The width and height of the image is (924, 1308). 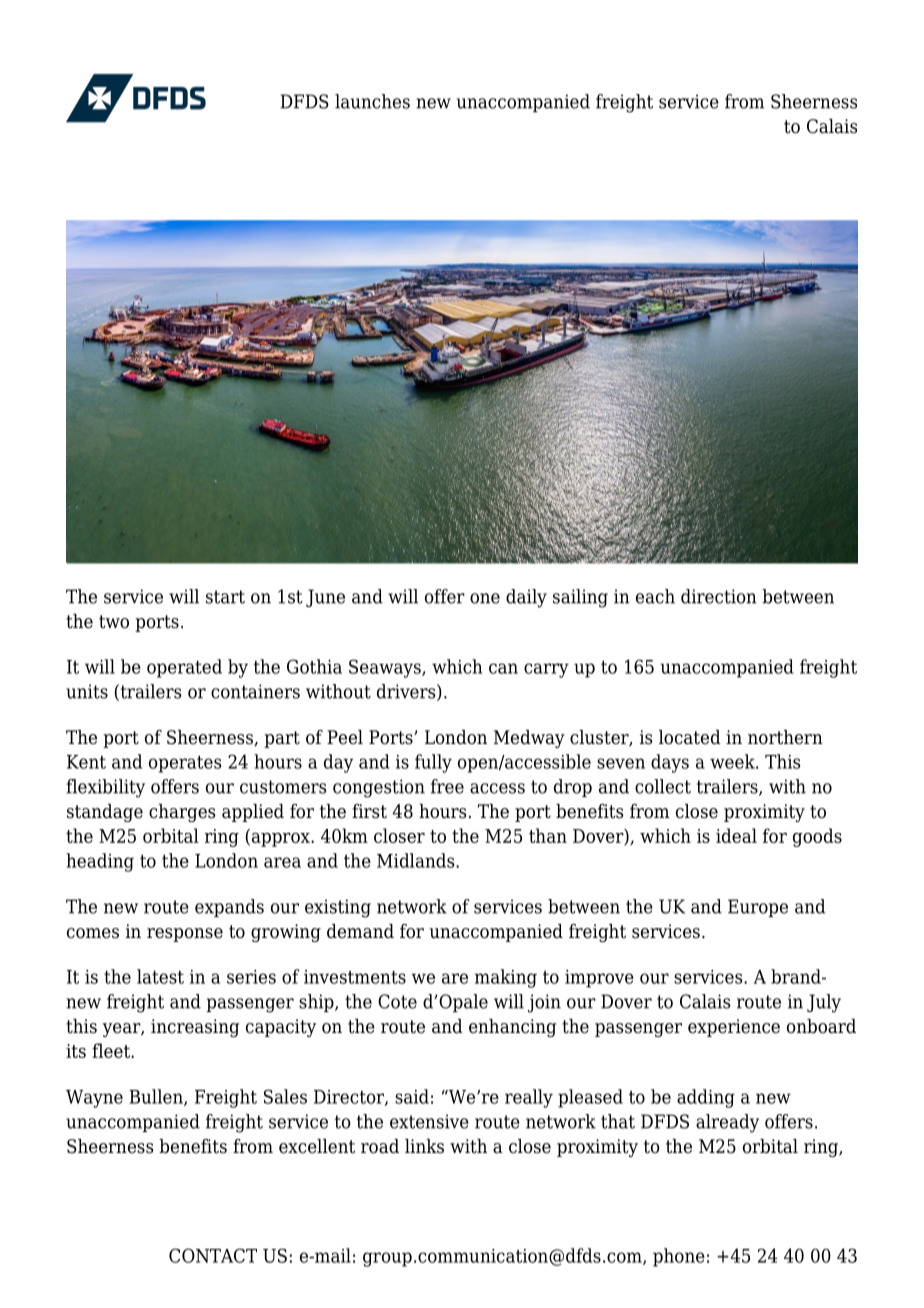 I want to click on start, so click(x=225, y=597).
